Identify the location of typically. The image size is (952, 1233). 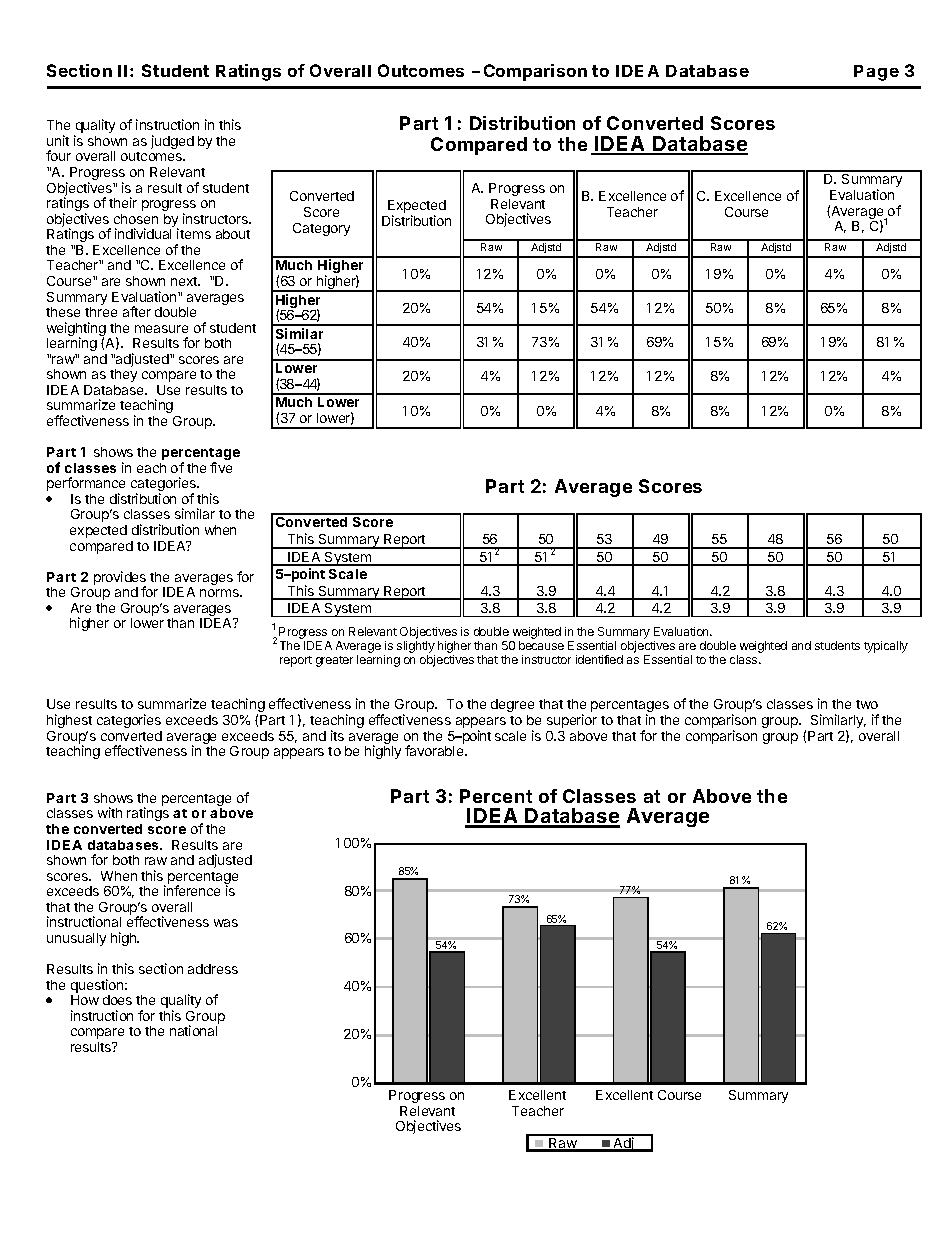
(886, 647).
